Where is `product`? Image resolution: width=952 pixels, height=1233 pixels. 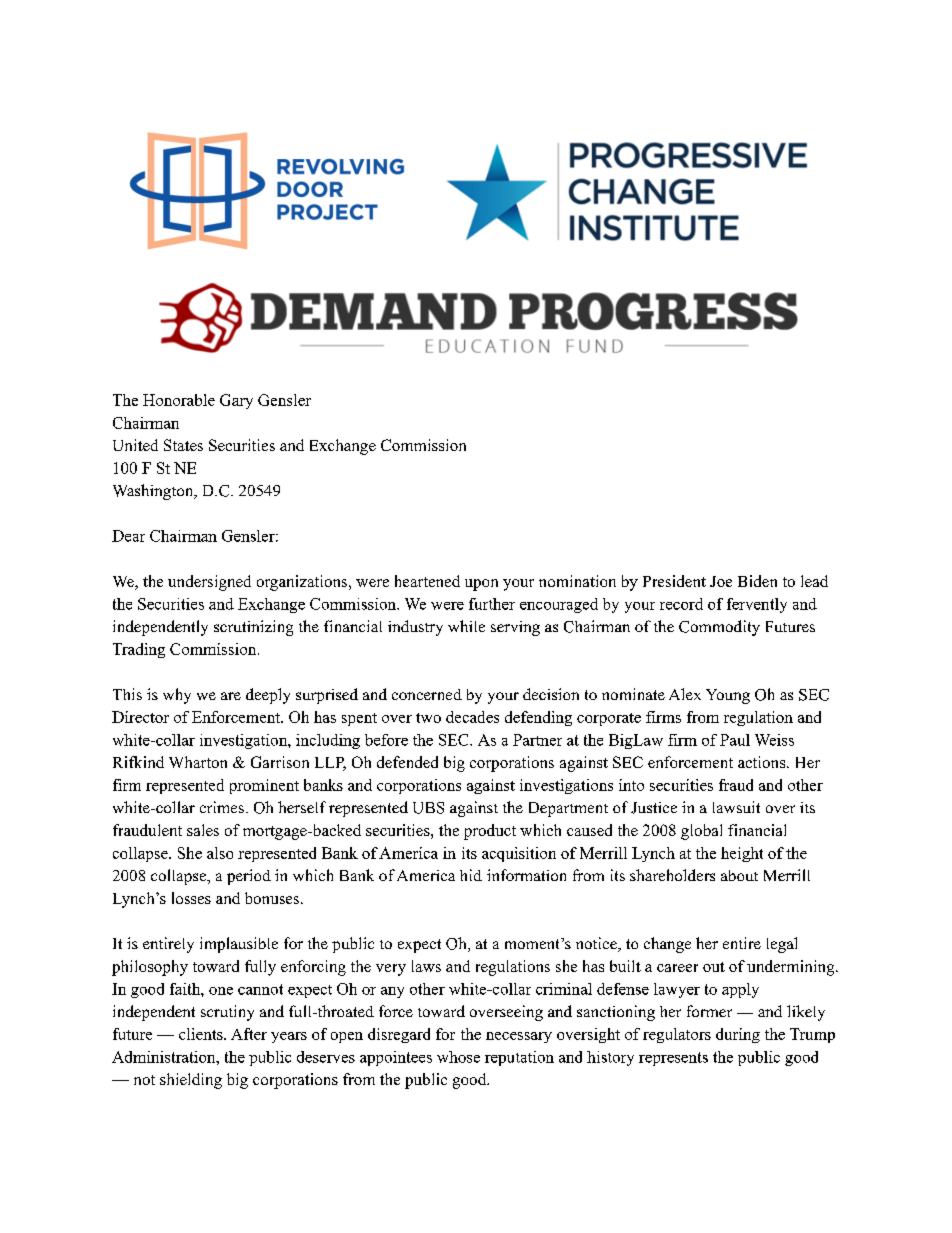
product is located at coordinates (490, 832).
